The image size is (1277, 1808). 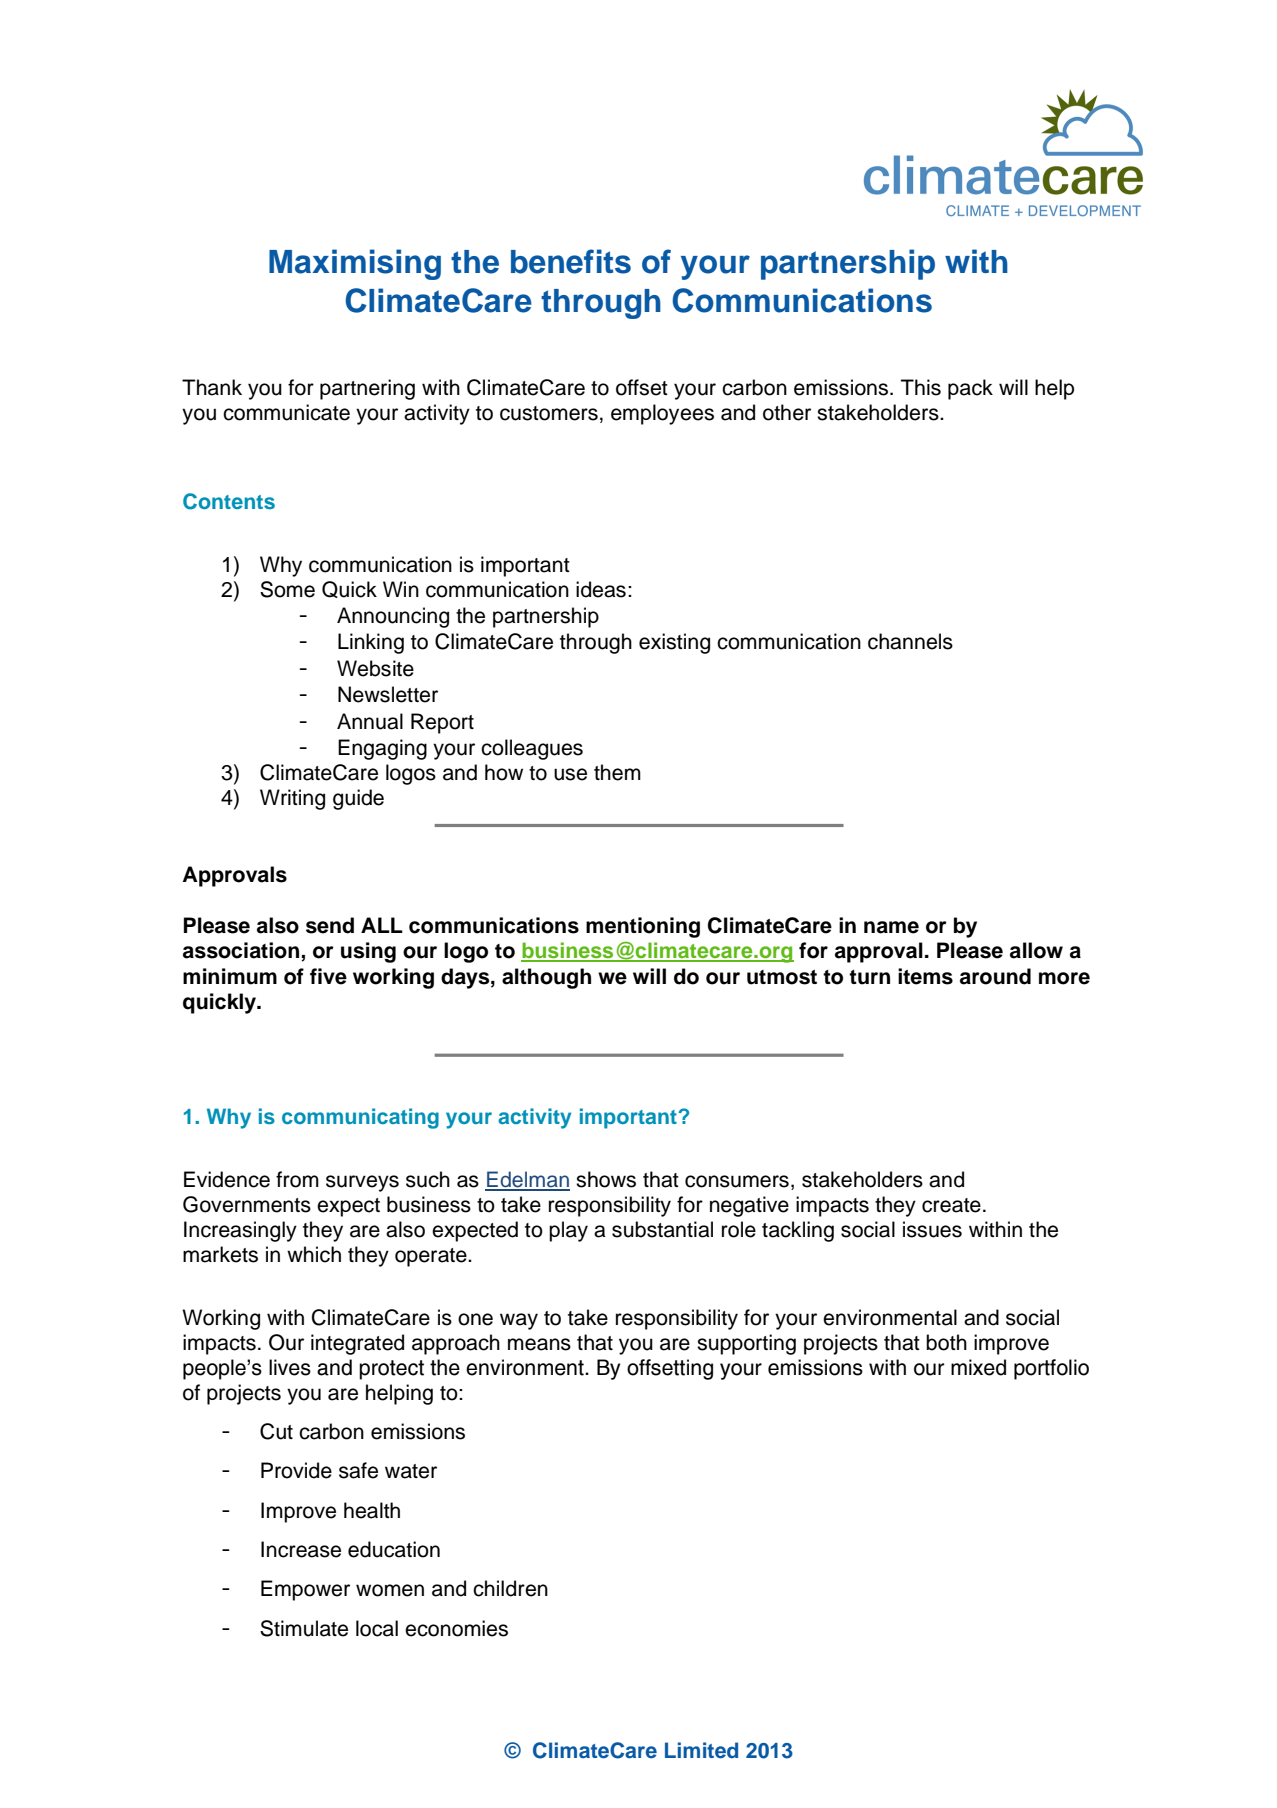 I want to click on them, so click(x=617, y=772).
